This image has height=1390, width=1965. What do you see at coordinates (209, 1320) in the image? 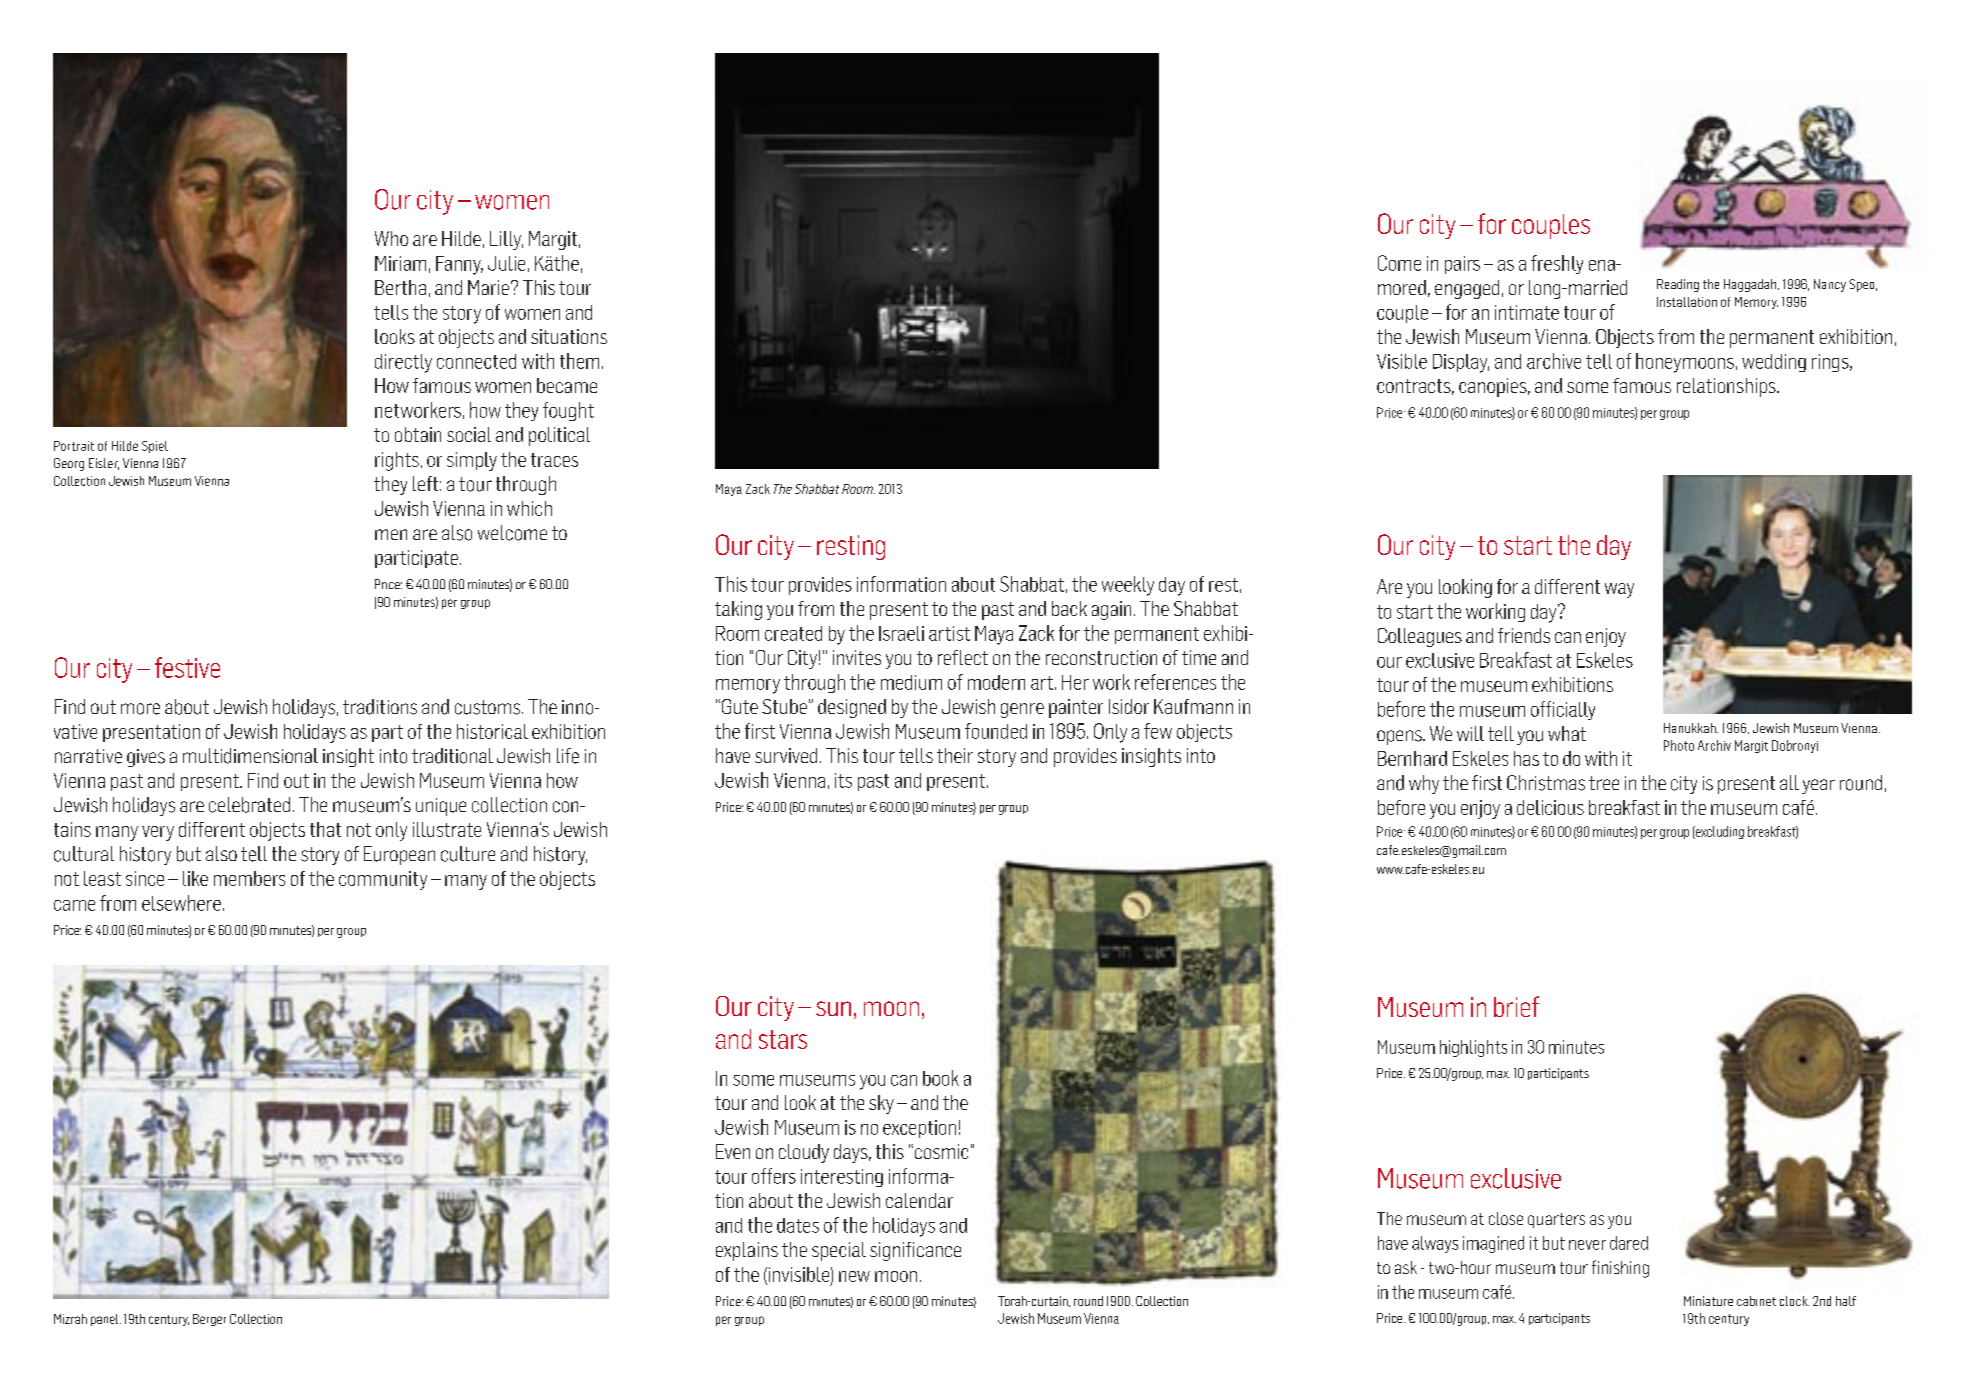
I see `Berger` at bounding box center [209, 1320].
